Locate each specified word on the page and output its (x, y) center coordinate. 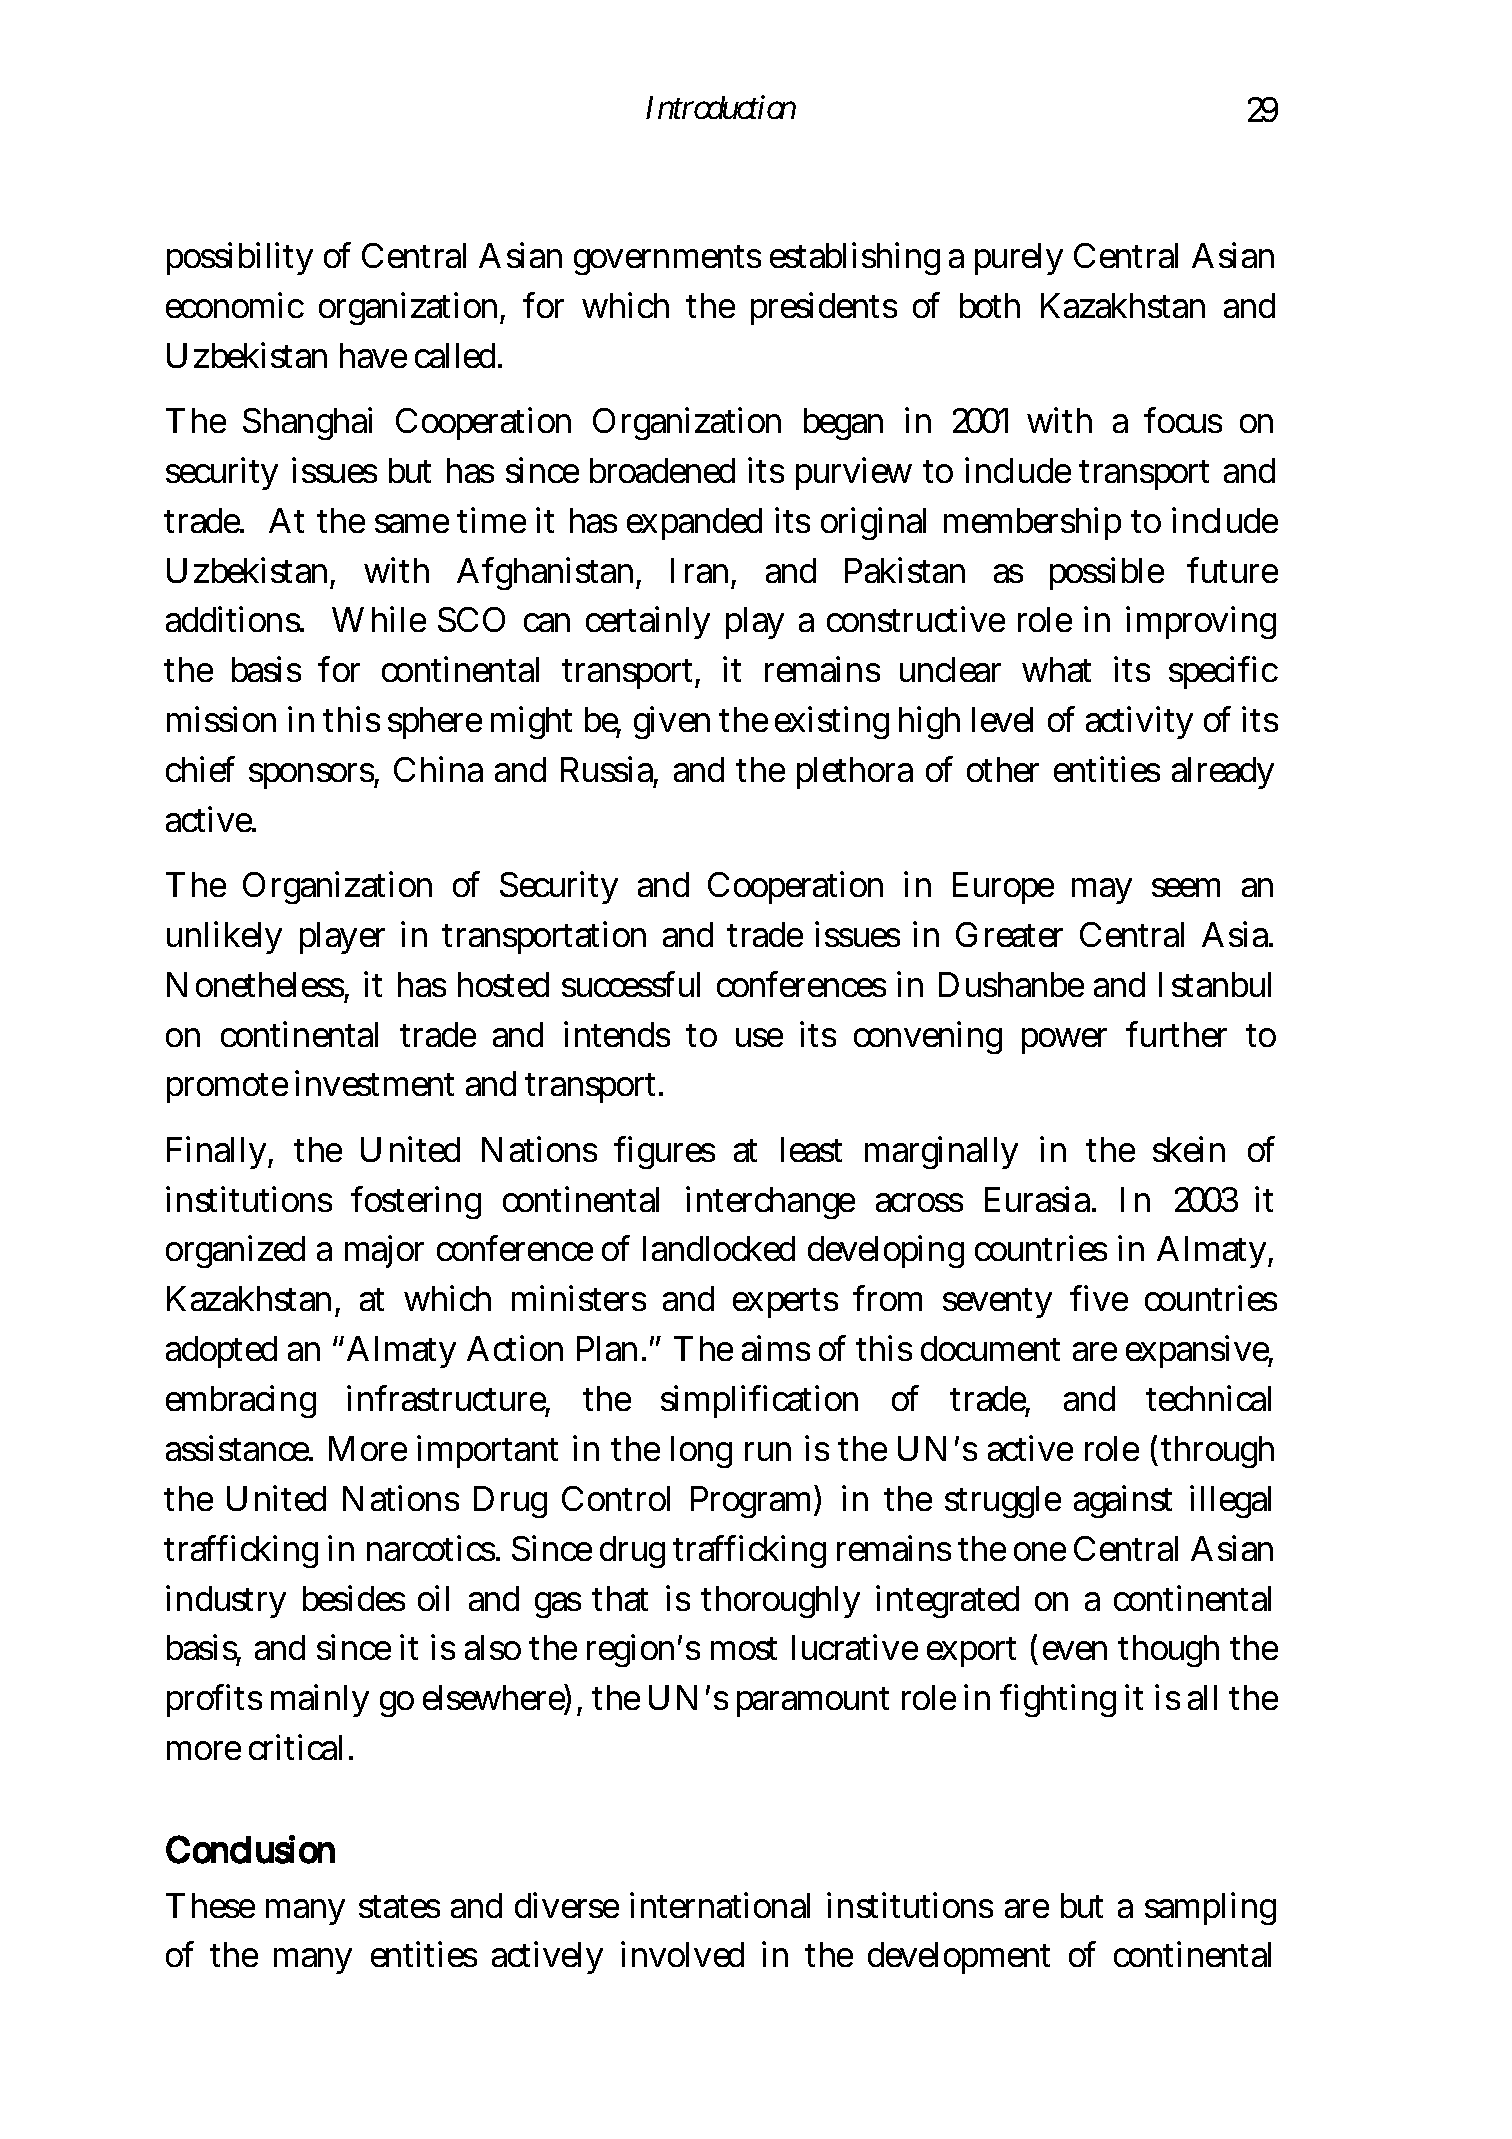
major (384, 1252)
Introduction (721, 107)
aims (776, 1348)
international (720, 1905)
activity (1139, 723)
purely (1019, 259)
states (399, 1906)
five (1099, 1298)
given (672, 723)
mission (221, 719)
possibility (240, 258)
